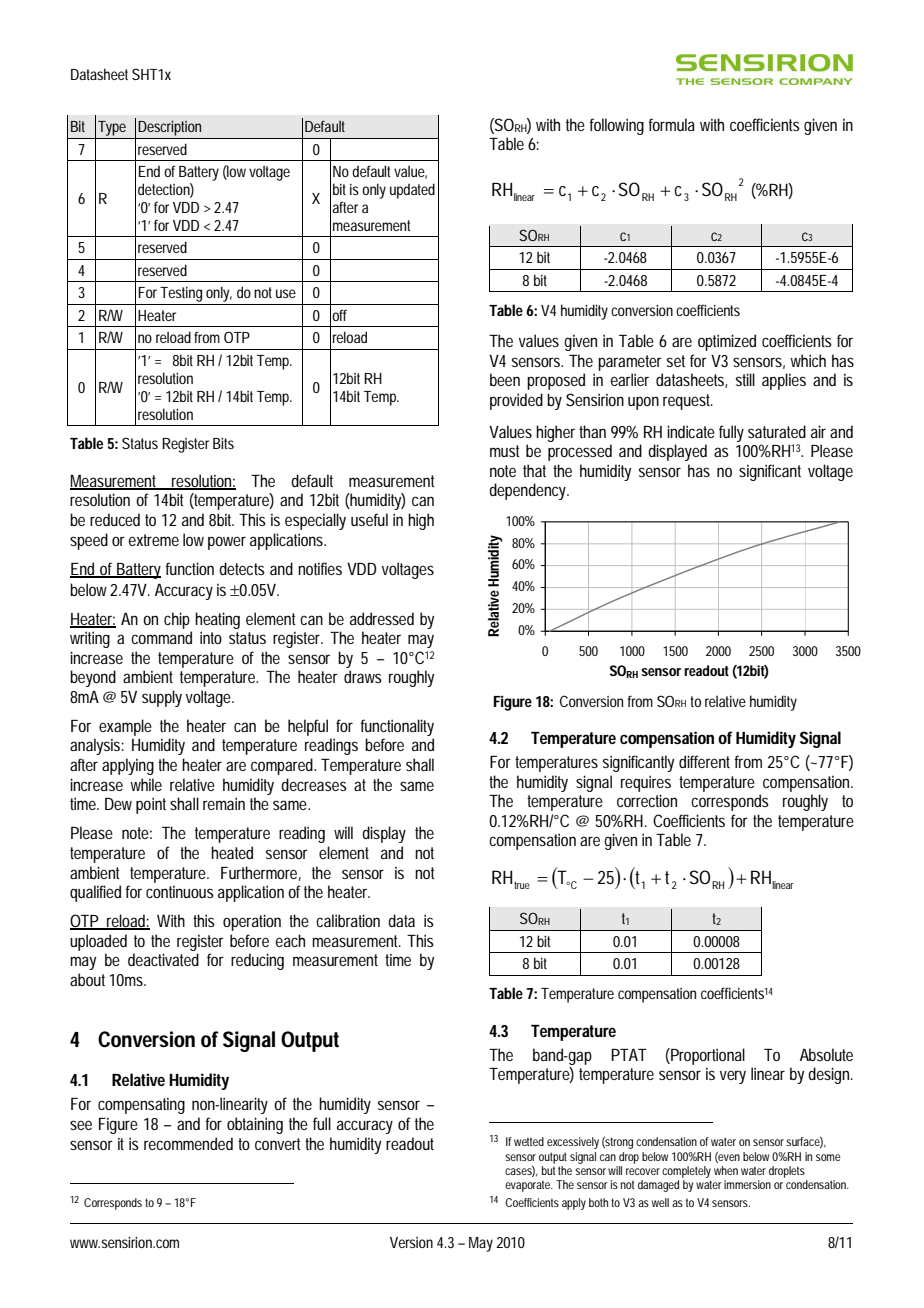 The height and width of the screenshot is (1308, 924). I want to click on still, so click(745, 379).
